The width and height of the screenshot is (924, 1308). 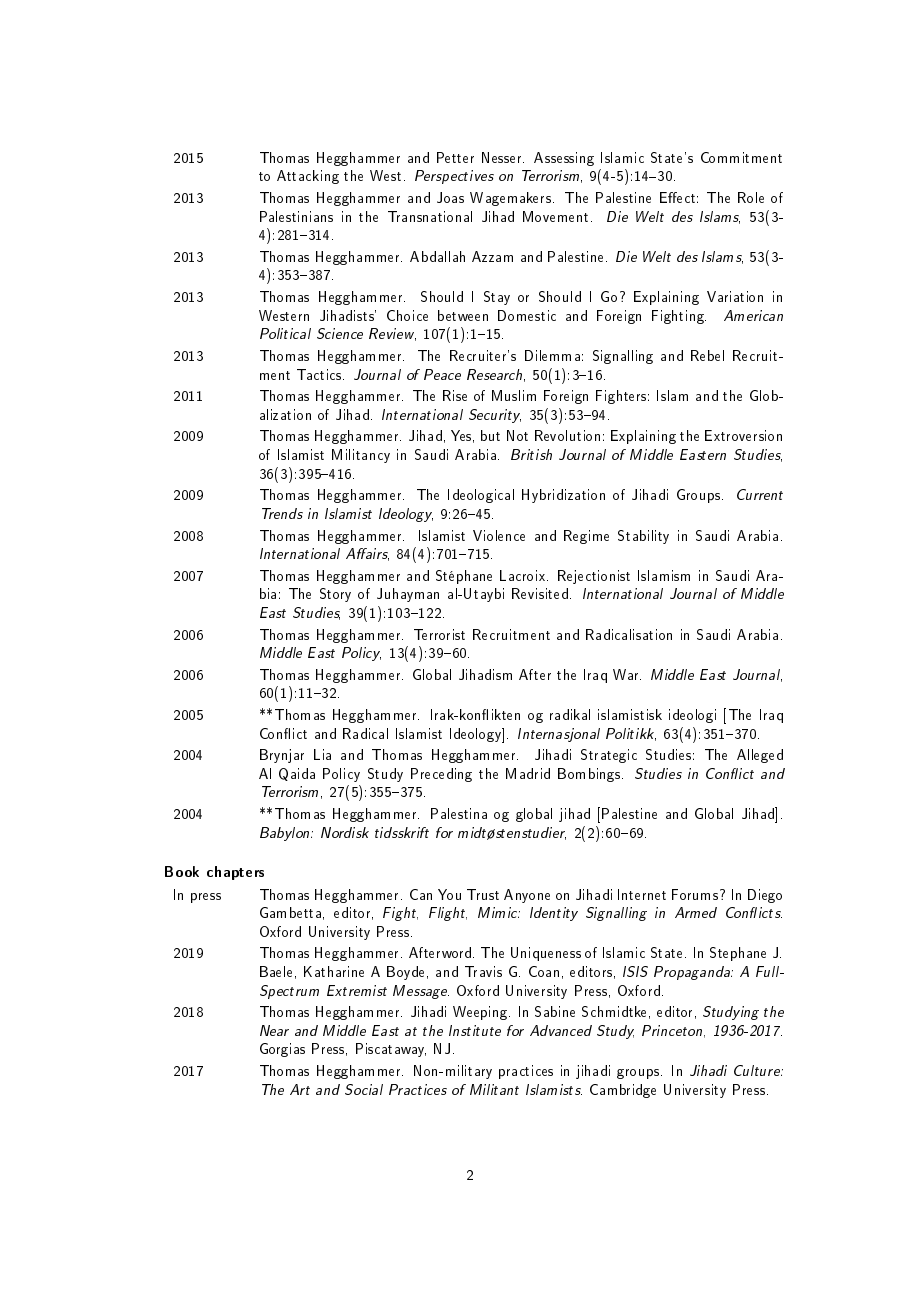 I want to click on Perspectives, so click(x=454, y=177).
